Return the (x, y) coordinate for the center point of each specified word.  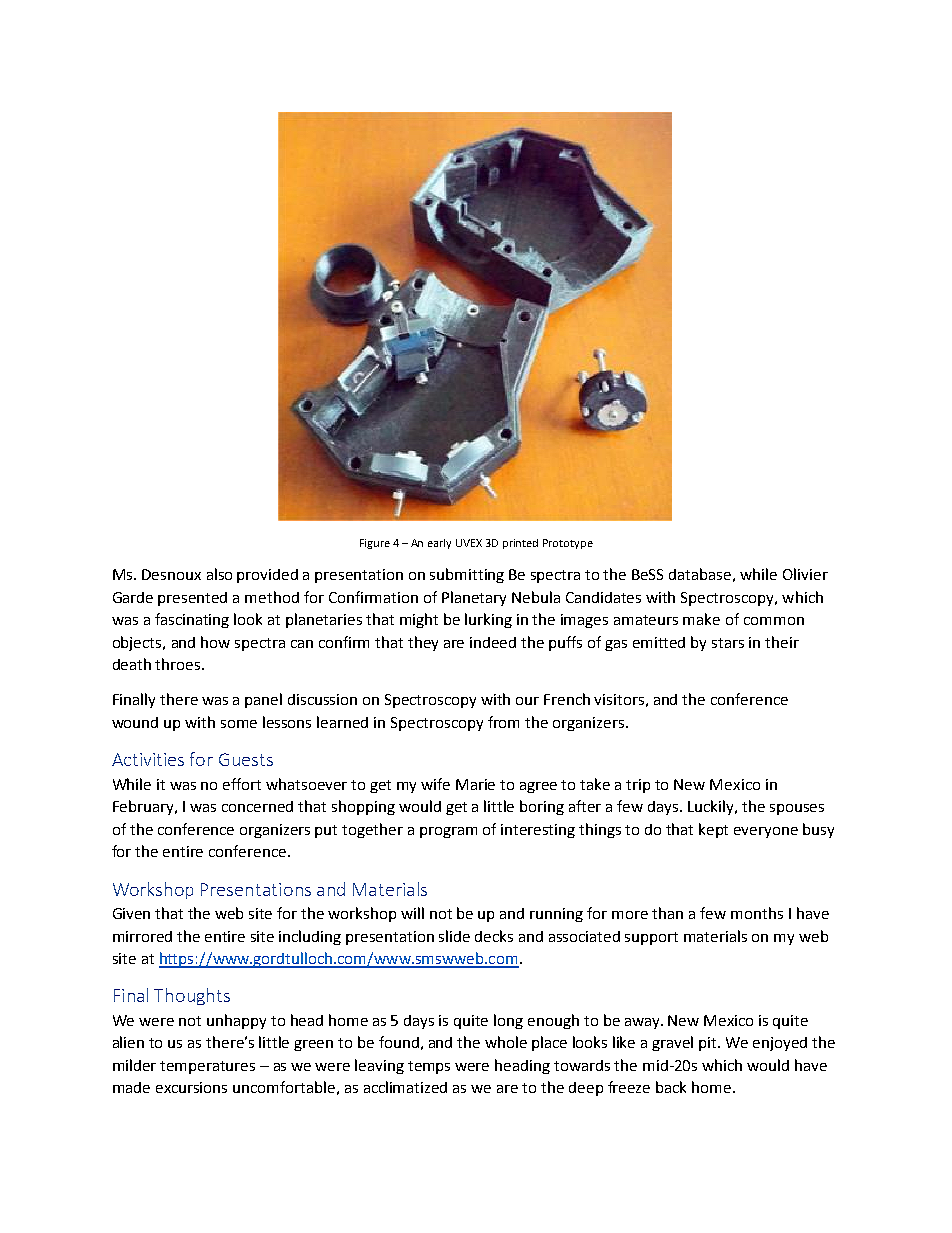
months (757, 913)
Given (131, 913)
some (239, 724)
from (503, 722)
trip (638, 786)
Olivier (805, 574)
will (412, 913)
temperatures (207, 1067)
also (219, 574)
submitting (467, 575)
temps (429, 1067)
